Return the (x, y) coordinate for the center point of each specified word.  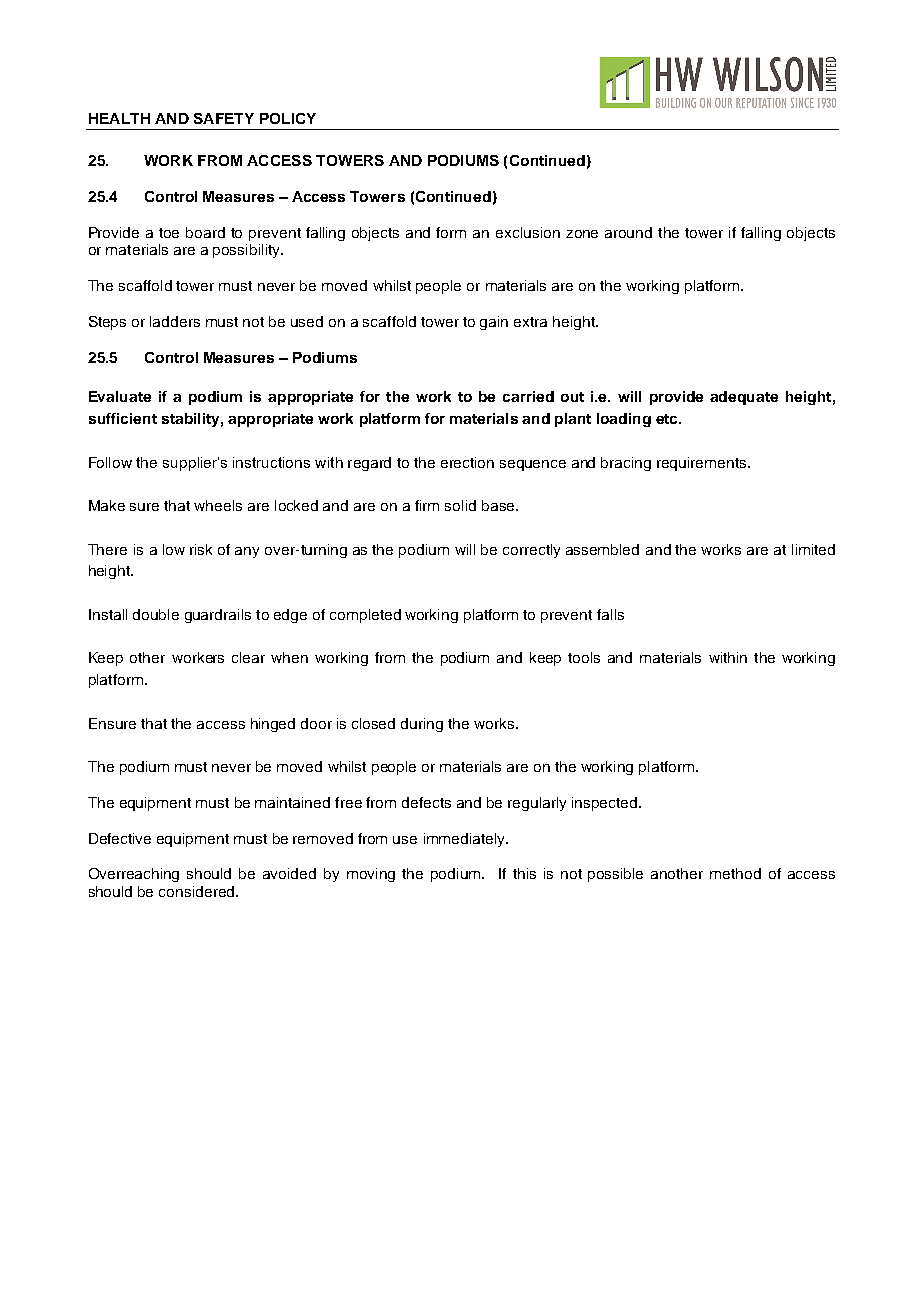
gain (494, 323)
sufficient (123, 418)
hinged (273, 725)
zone (582, 234)
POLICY (288, 118)
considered (198, 891)
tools (584, 657)
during (422, 725)
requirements (703, 464)
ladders (175, 321)
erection (467, 462)
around (628, 232)
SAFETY (224, 118)
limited (813, 549)
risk (201, 549)
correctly (531, 551)
